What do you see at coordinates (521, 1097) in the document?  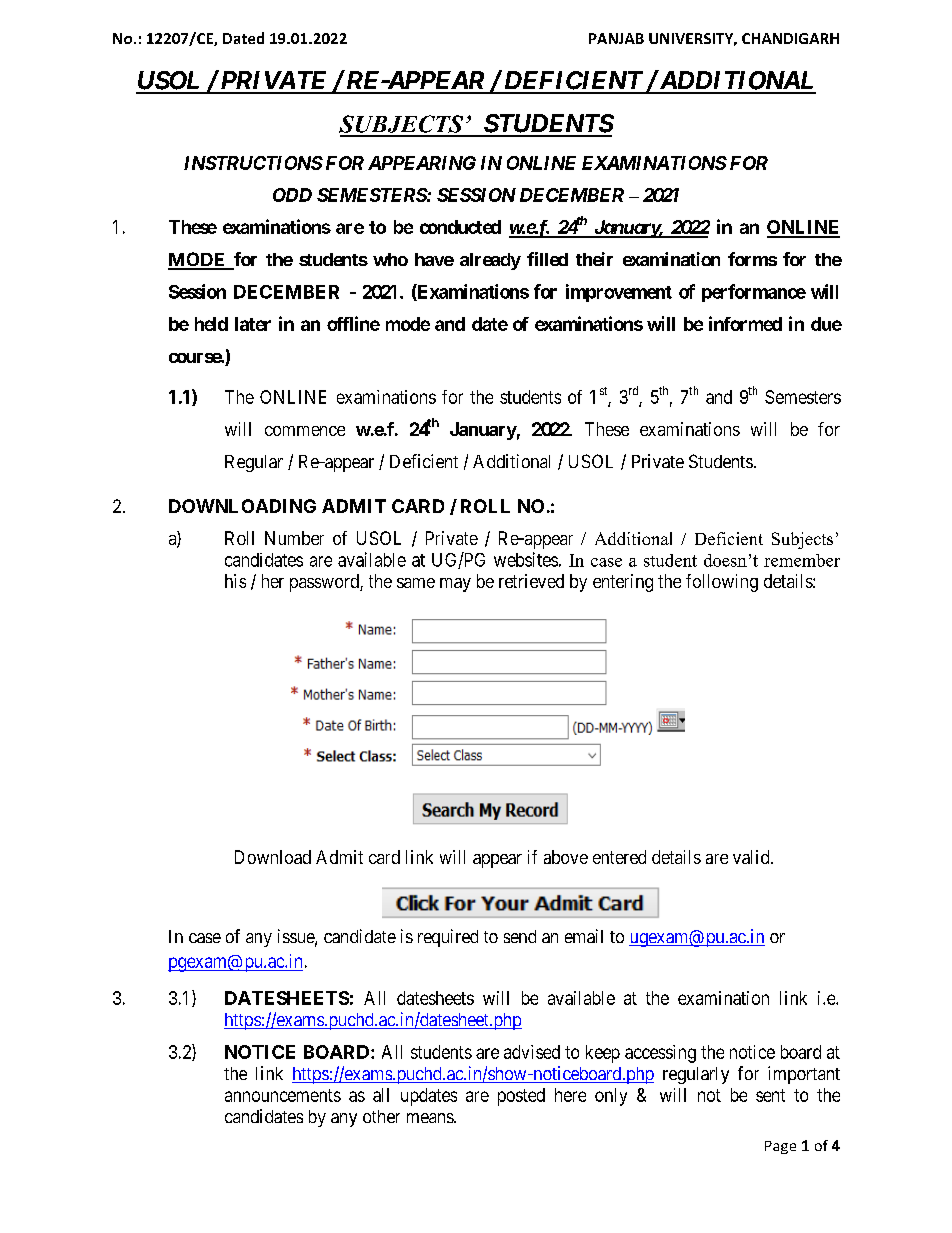 I see `posted` at bounding box center [521, 1097].
